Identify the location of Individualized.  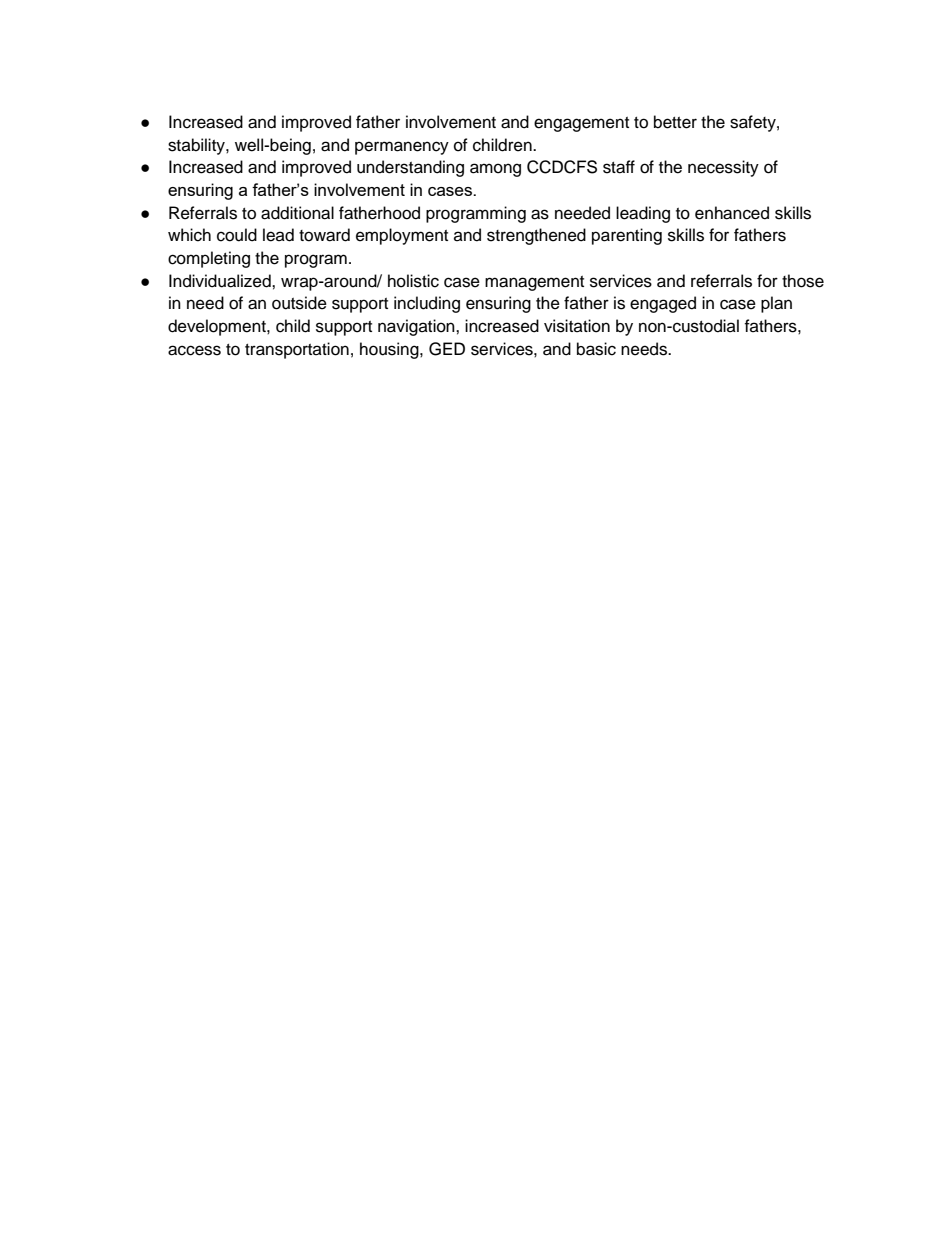
(221, 281).
